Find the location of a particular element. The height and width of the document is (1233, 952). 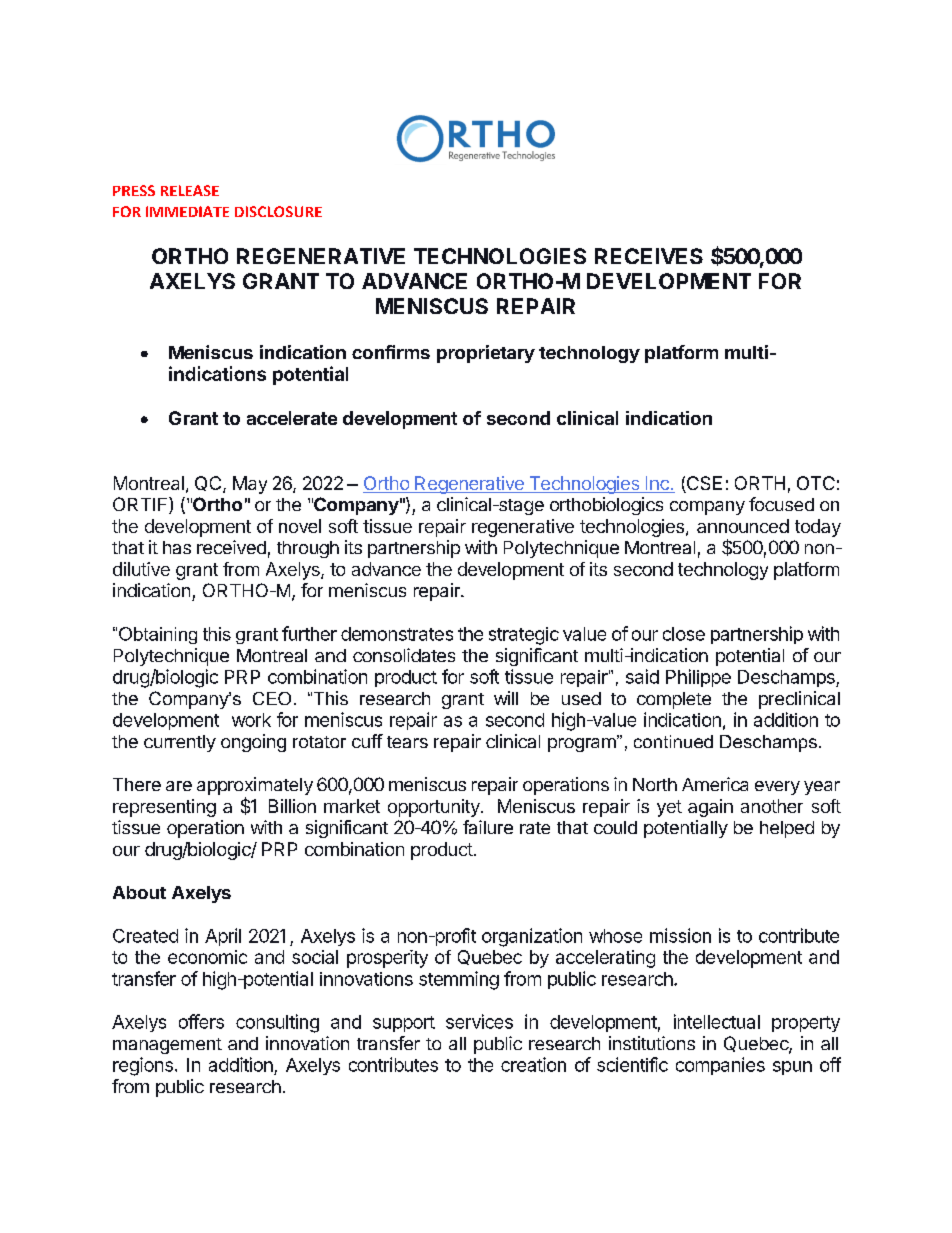

failure is located at coordinates (488, 827).
